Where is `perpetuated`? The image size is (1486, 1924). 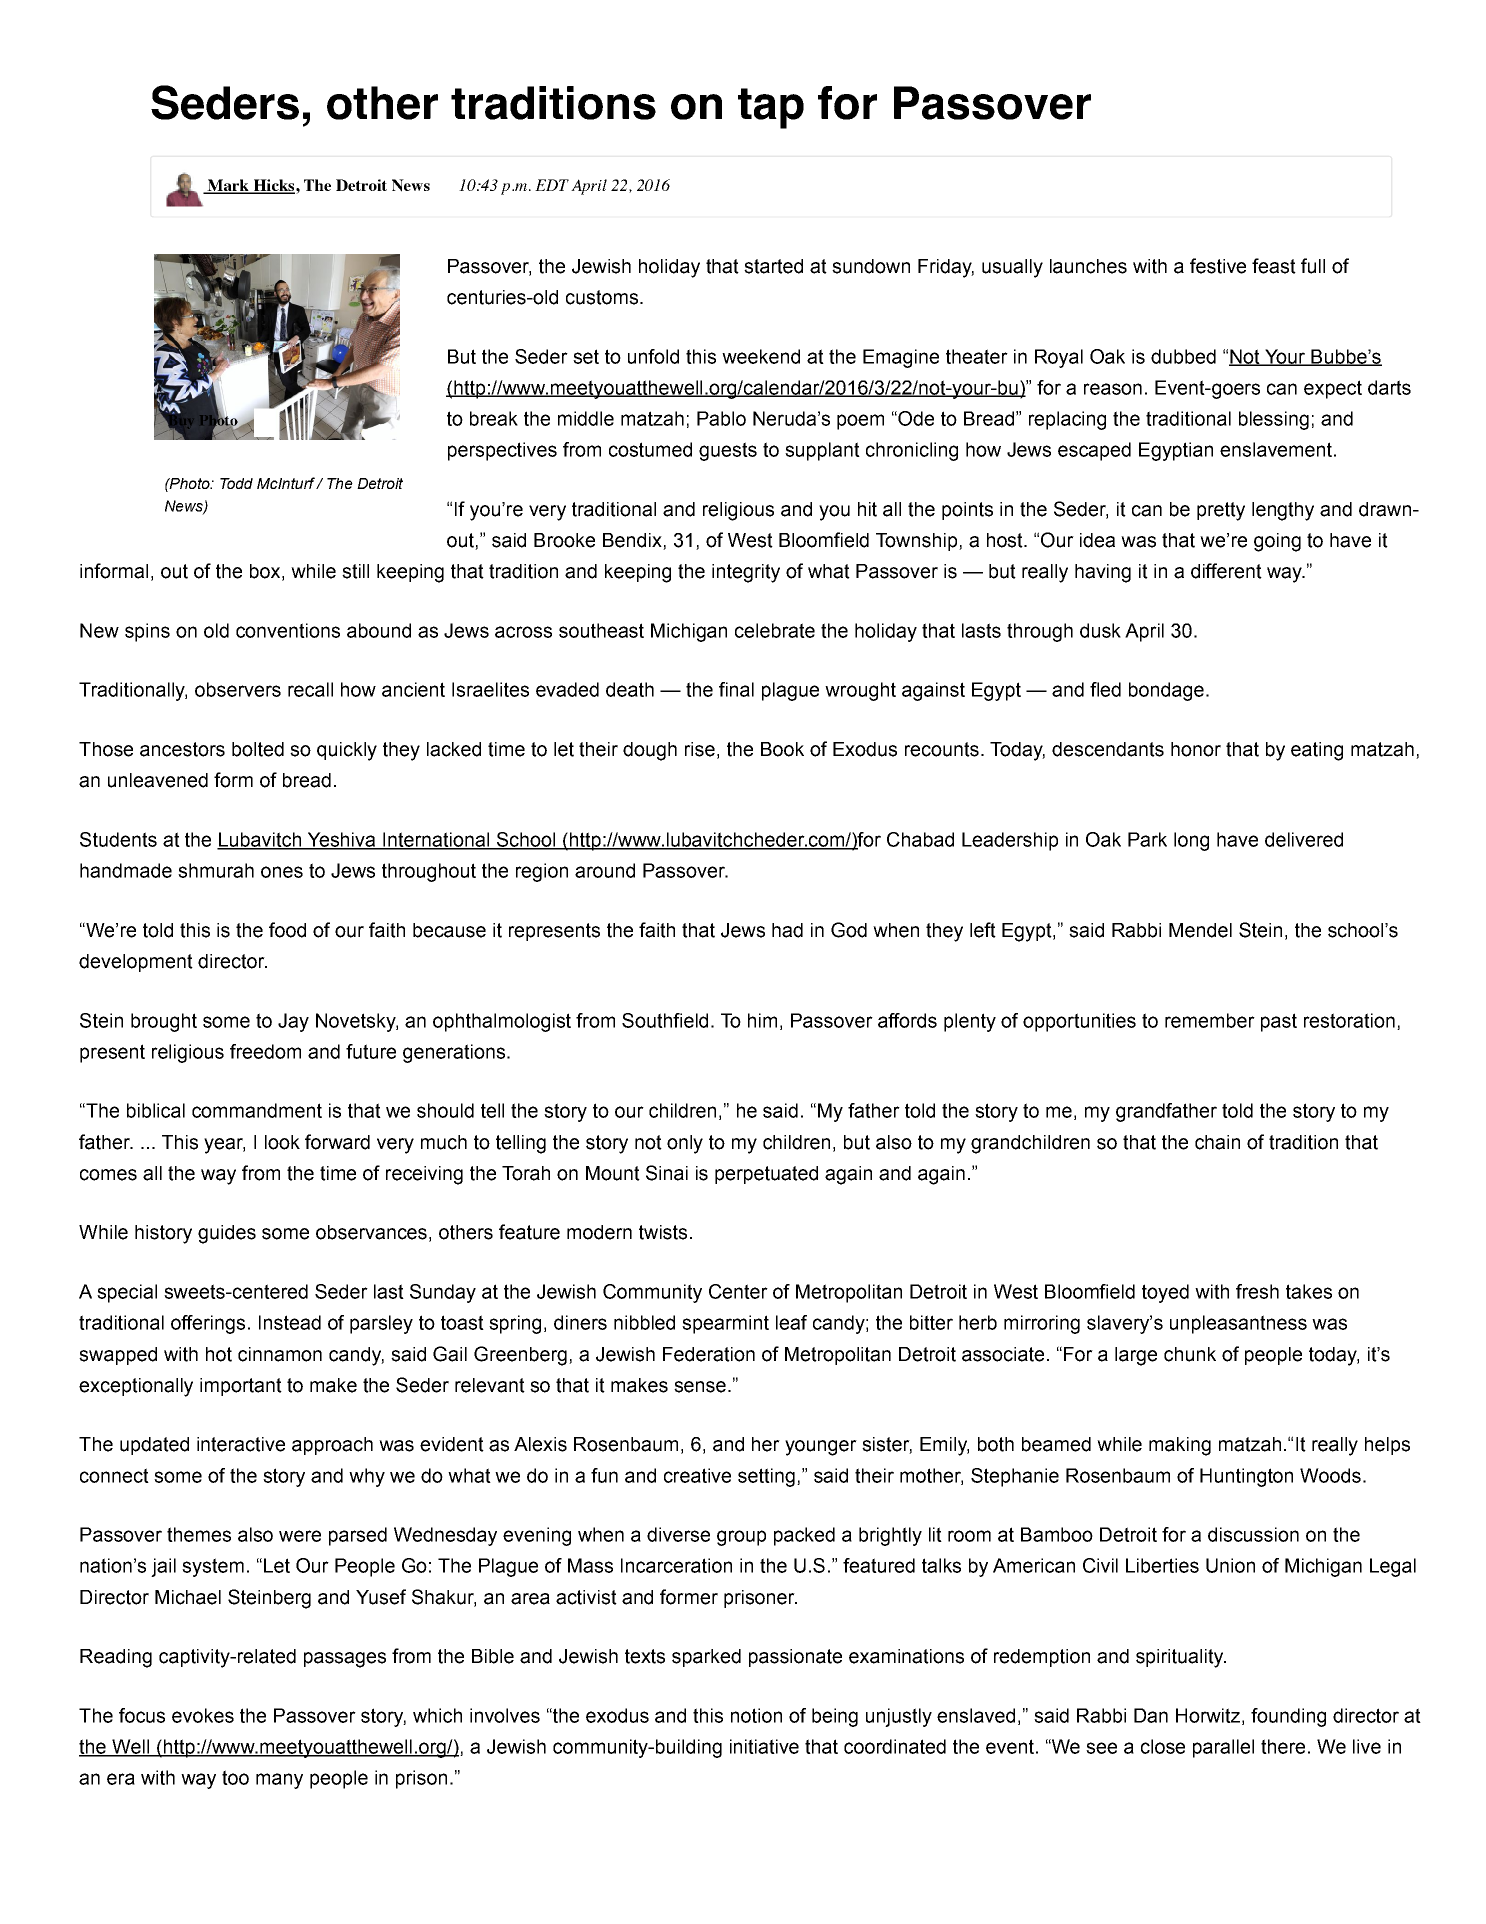 perpetuated is located at coordinates (766, 1175).
